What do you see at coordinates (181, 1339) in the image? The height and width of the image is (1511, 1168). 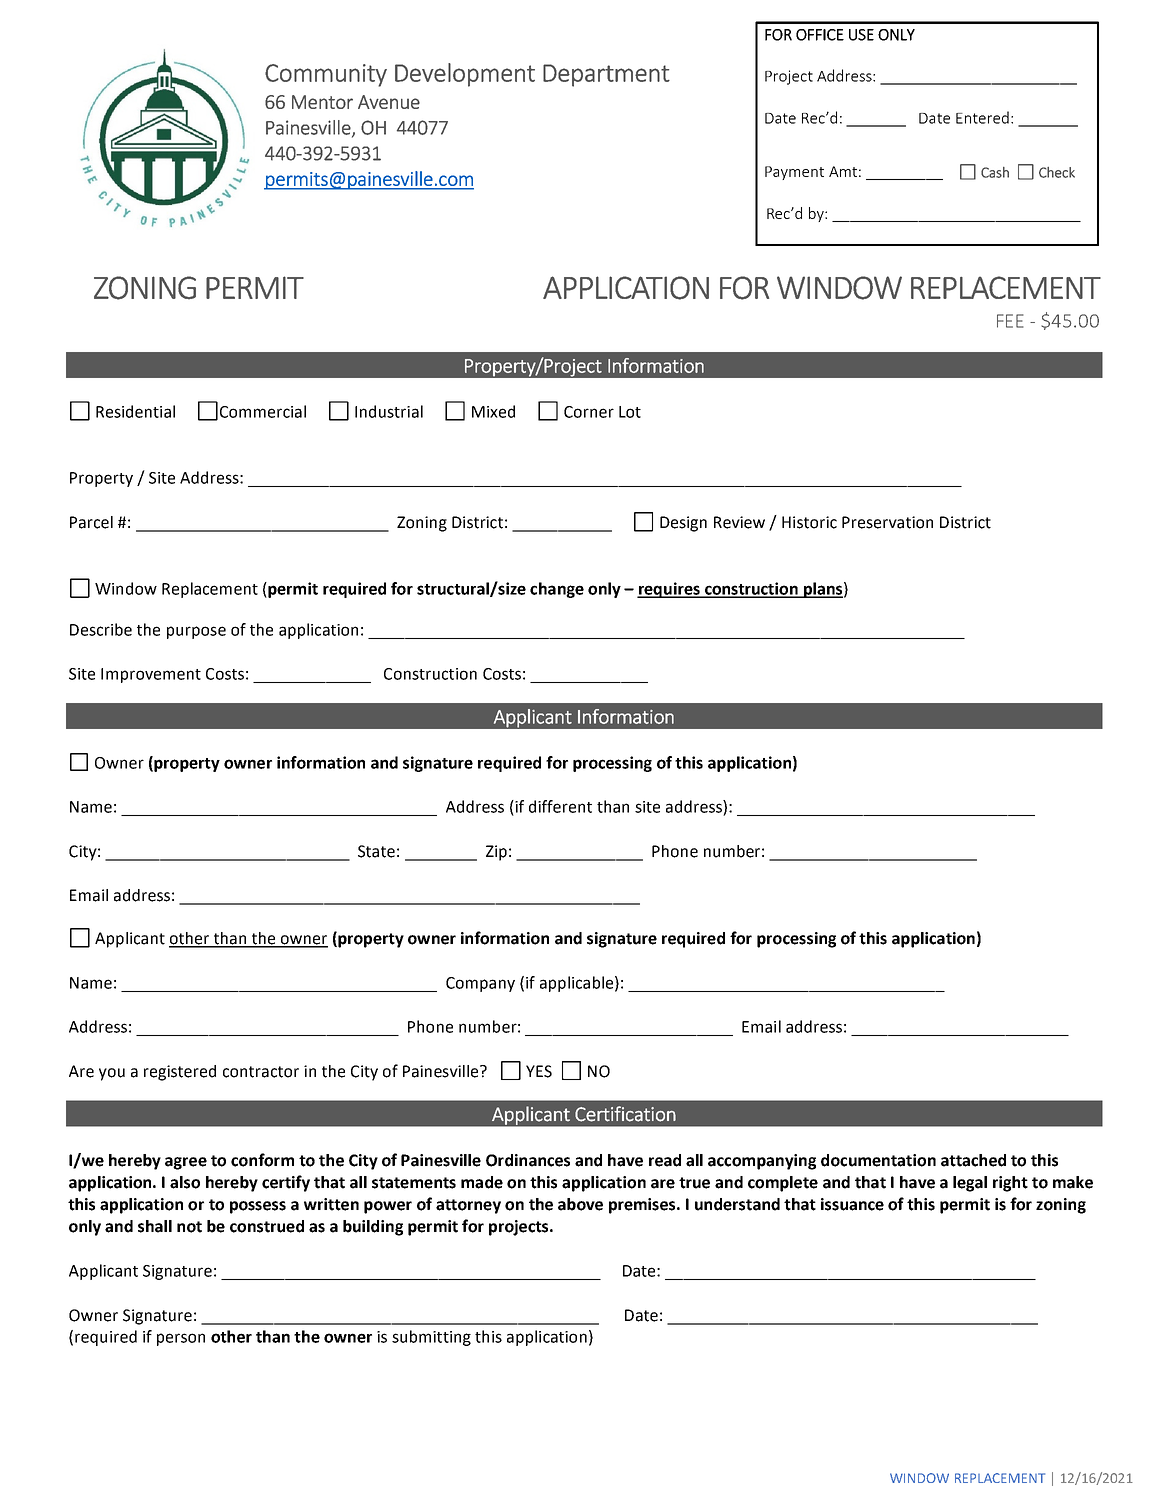 I see `person` at bounding box center [181, 1339].
